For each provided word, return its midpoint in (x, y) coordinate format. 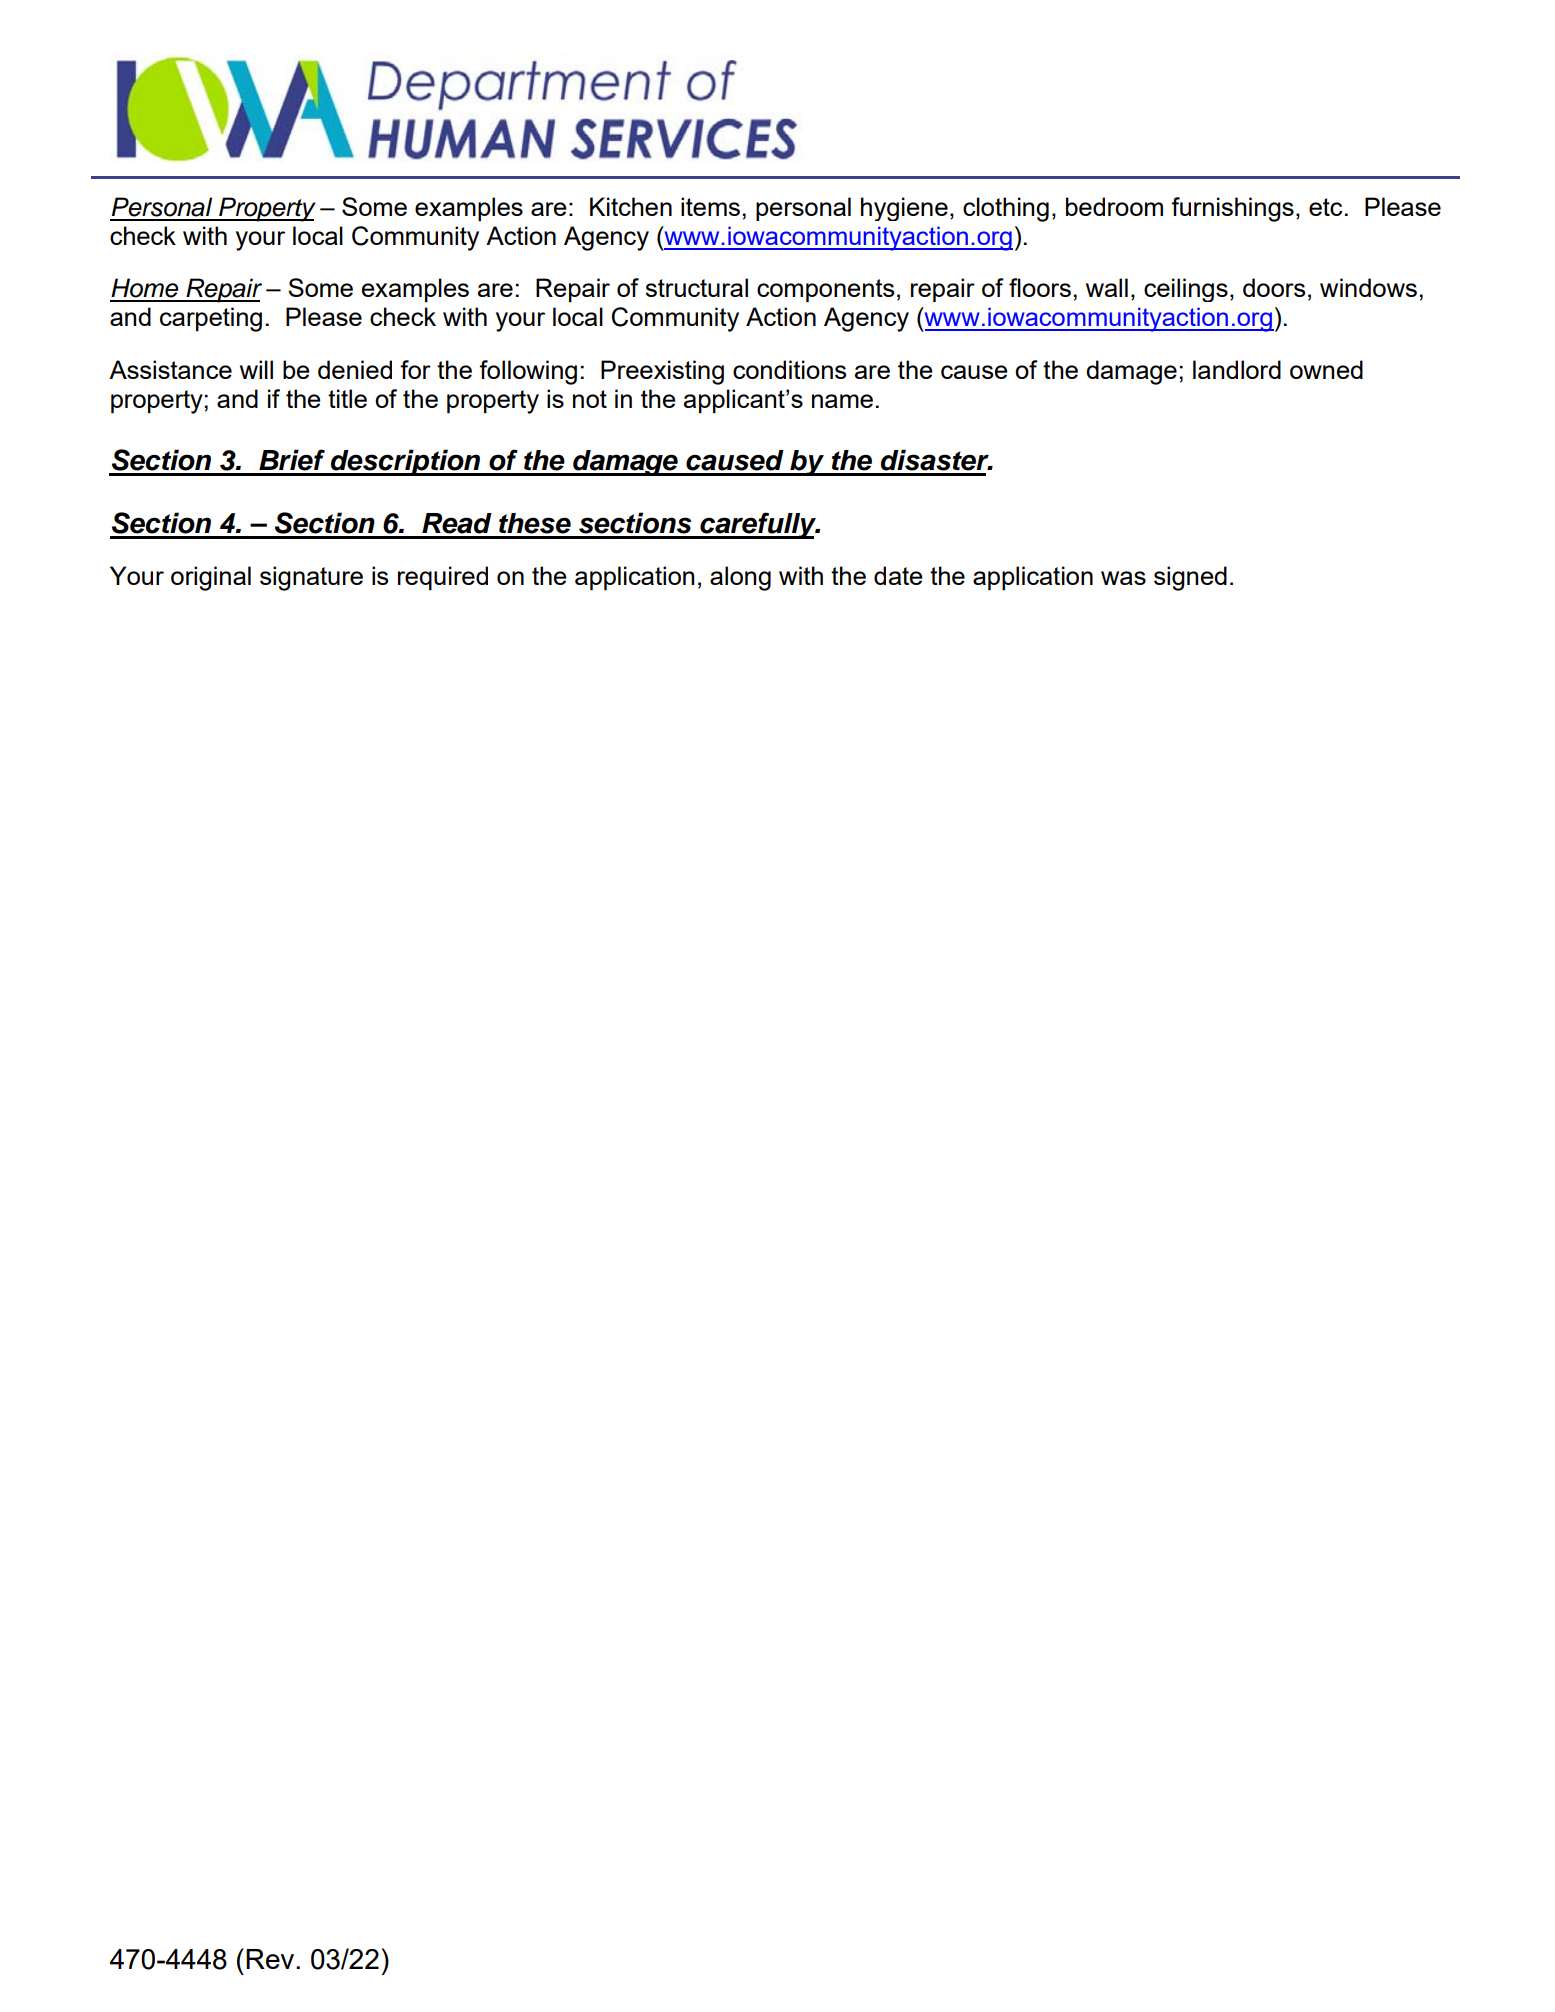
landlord (1237, 369)
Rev (271, 1959)
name (842, 401)
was (1123, 578)
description (406, 462)
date (898, 575)
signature (311, 578)
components (825, 291)
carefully (758, 525)
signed (1190, 578)
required (443, 578)
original (211, 578)
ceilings (1186, 290)
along (740, 578)
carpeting (211, 319)
